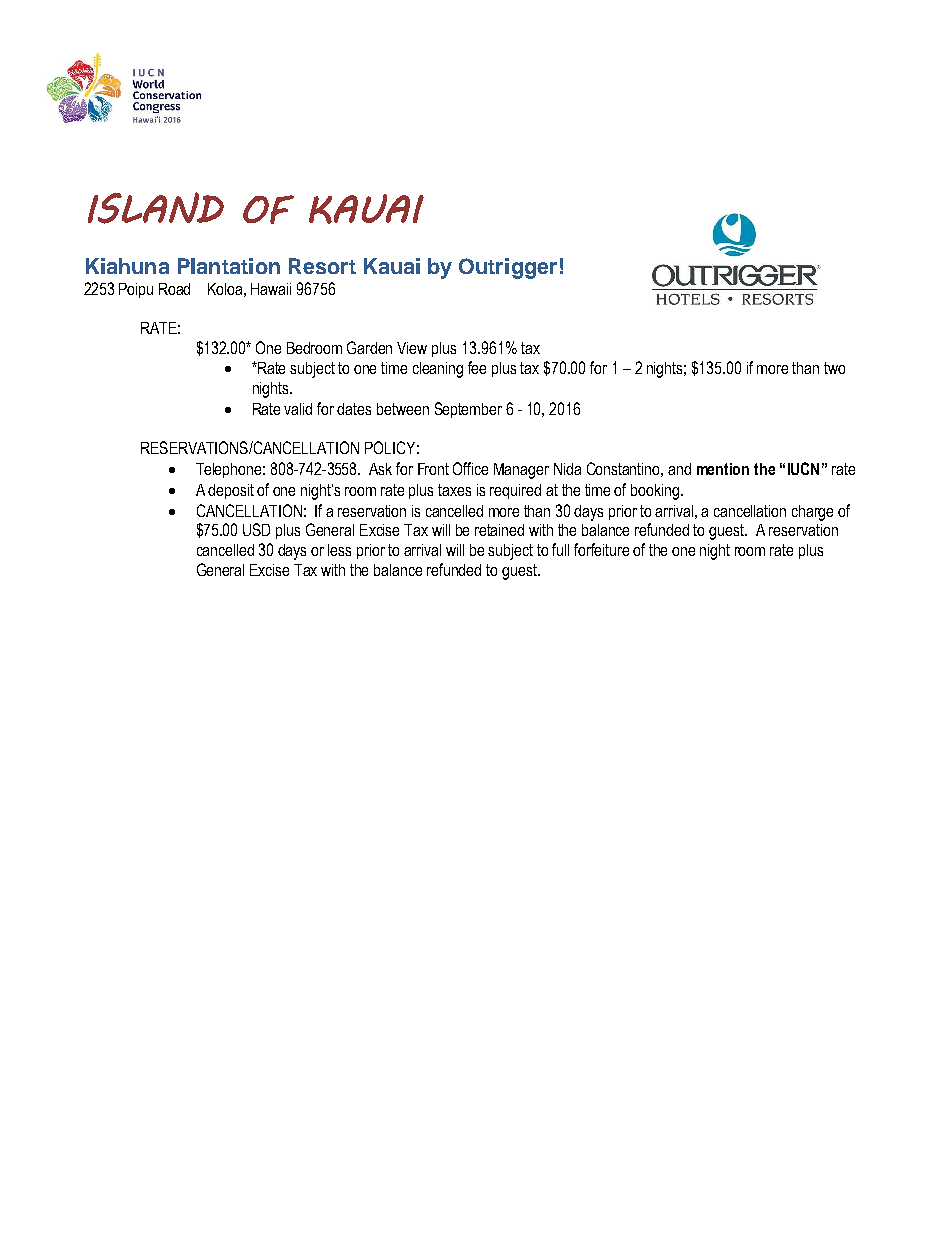 This document has width=952, height=1233. I want to click on two, so click(834, 368).
